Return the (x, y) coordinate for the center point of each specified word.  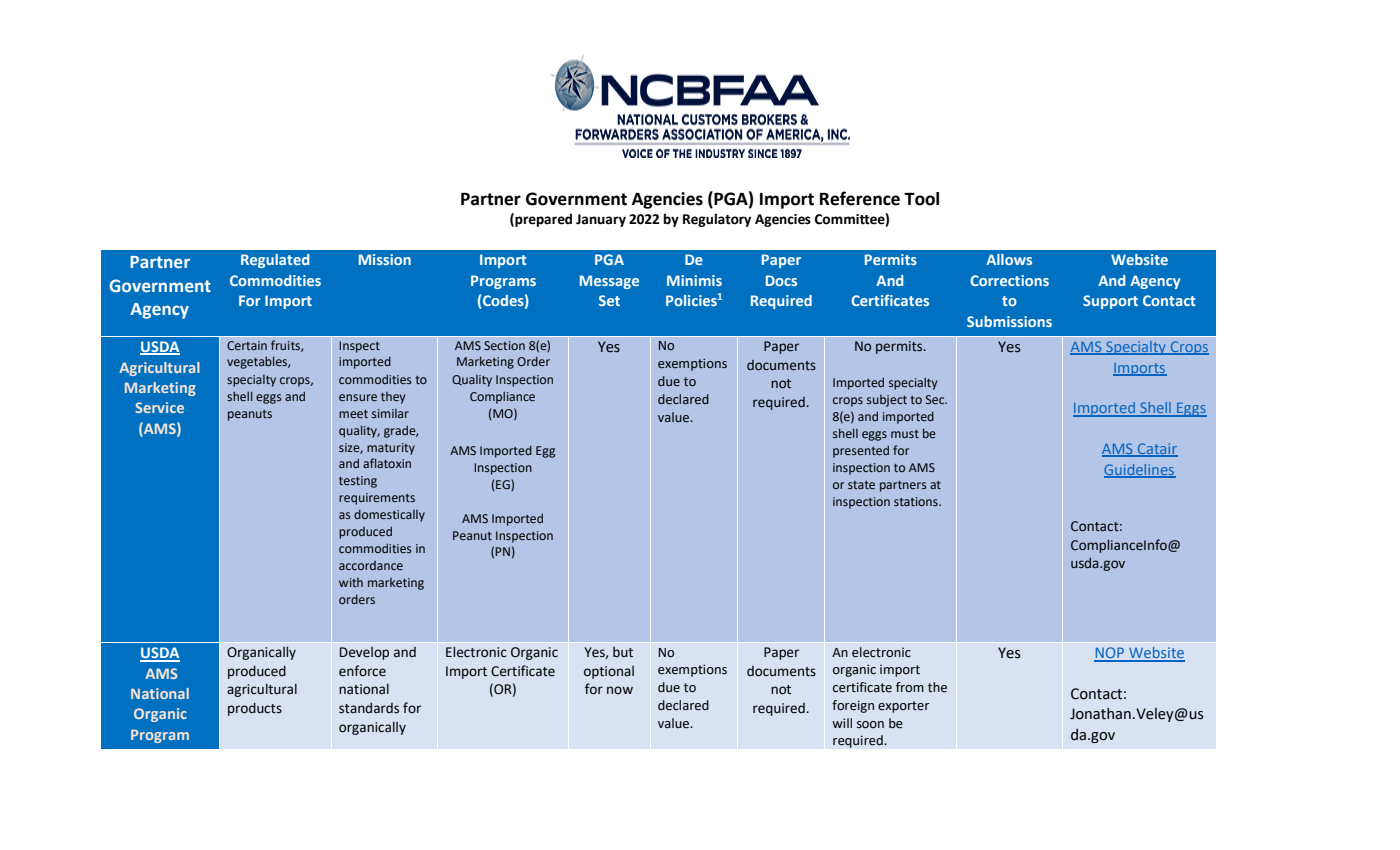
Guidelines (1140, 470)
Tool (921, 199)
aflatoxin (387, 463)
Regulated (275, 261)
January (601, 220)
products (255, 709)
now (620, 690)
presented (861, 451)
